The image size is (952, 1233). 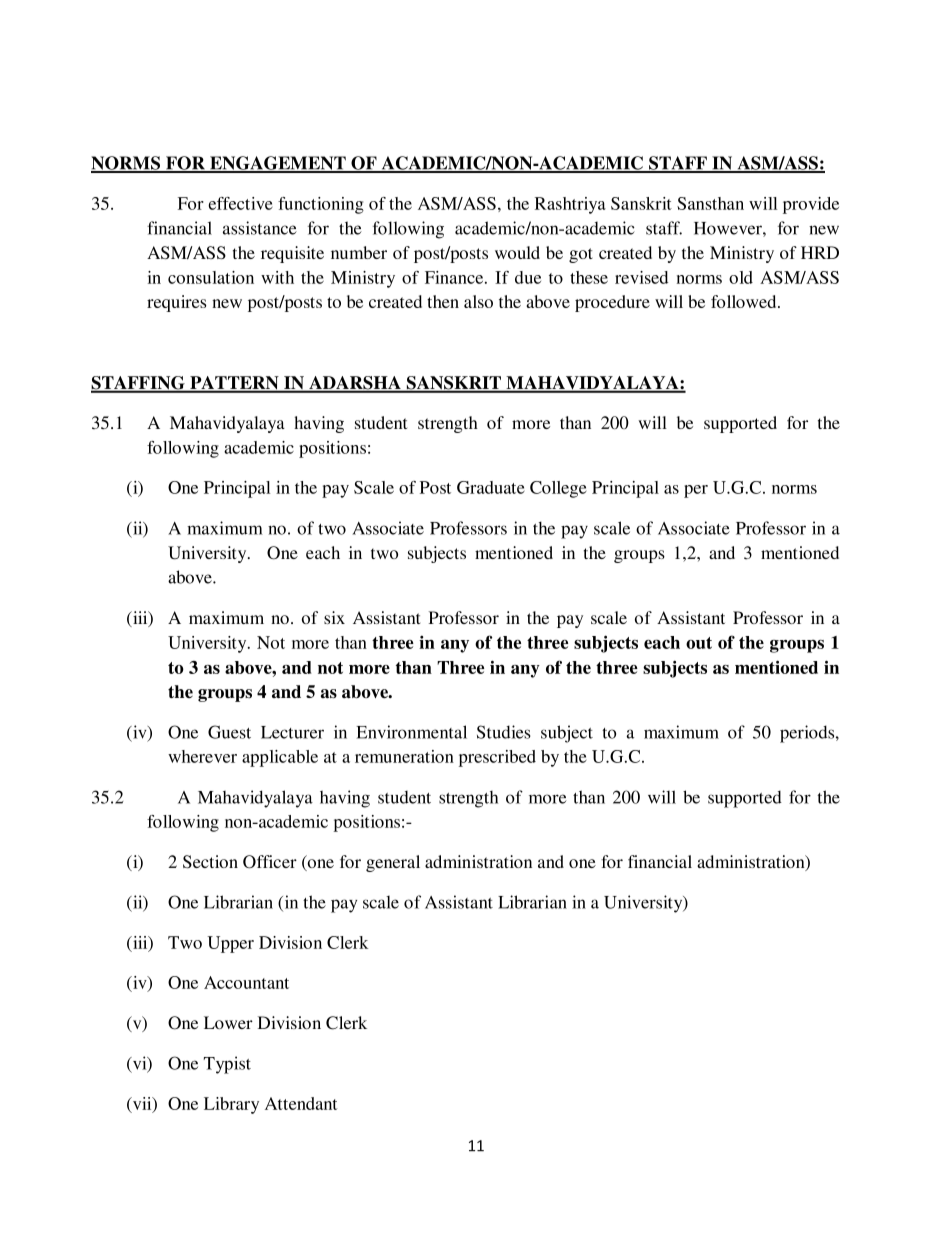 What do you see at coordinates (393, 863) in the image?
I see `general` at bounding box center [393, 863].
